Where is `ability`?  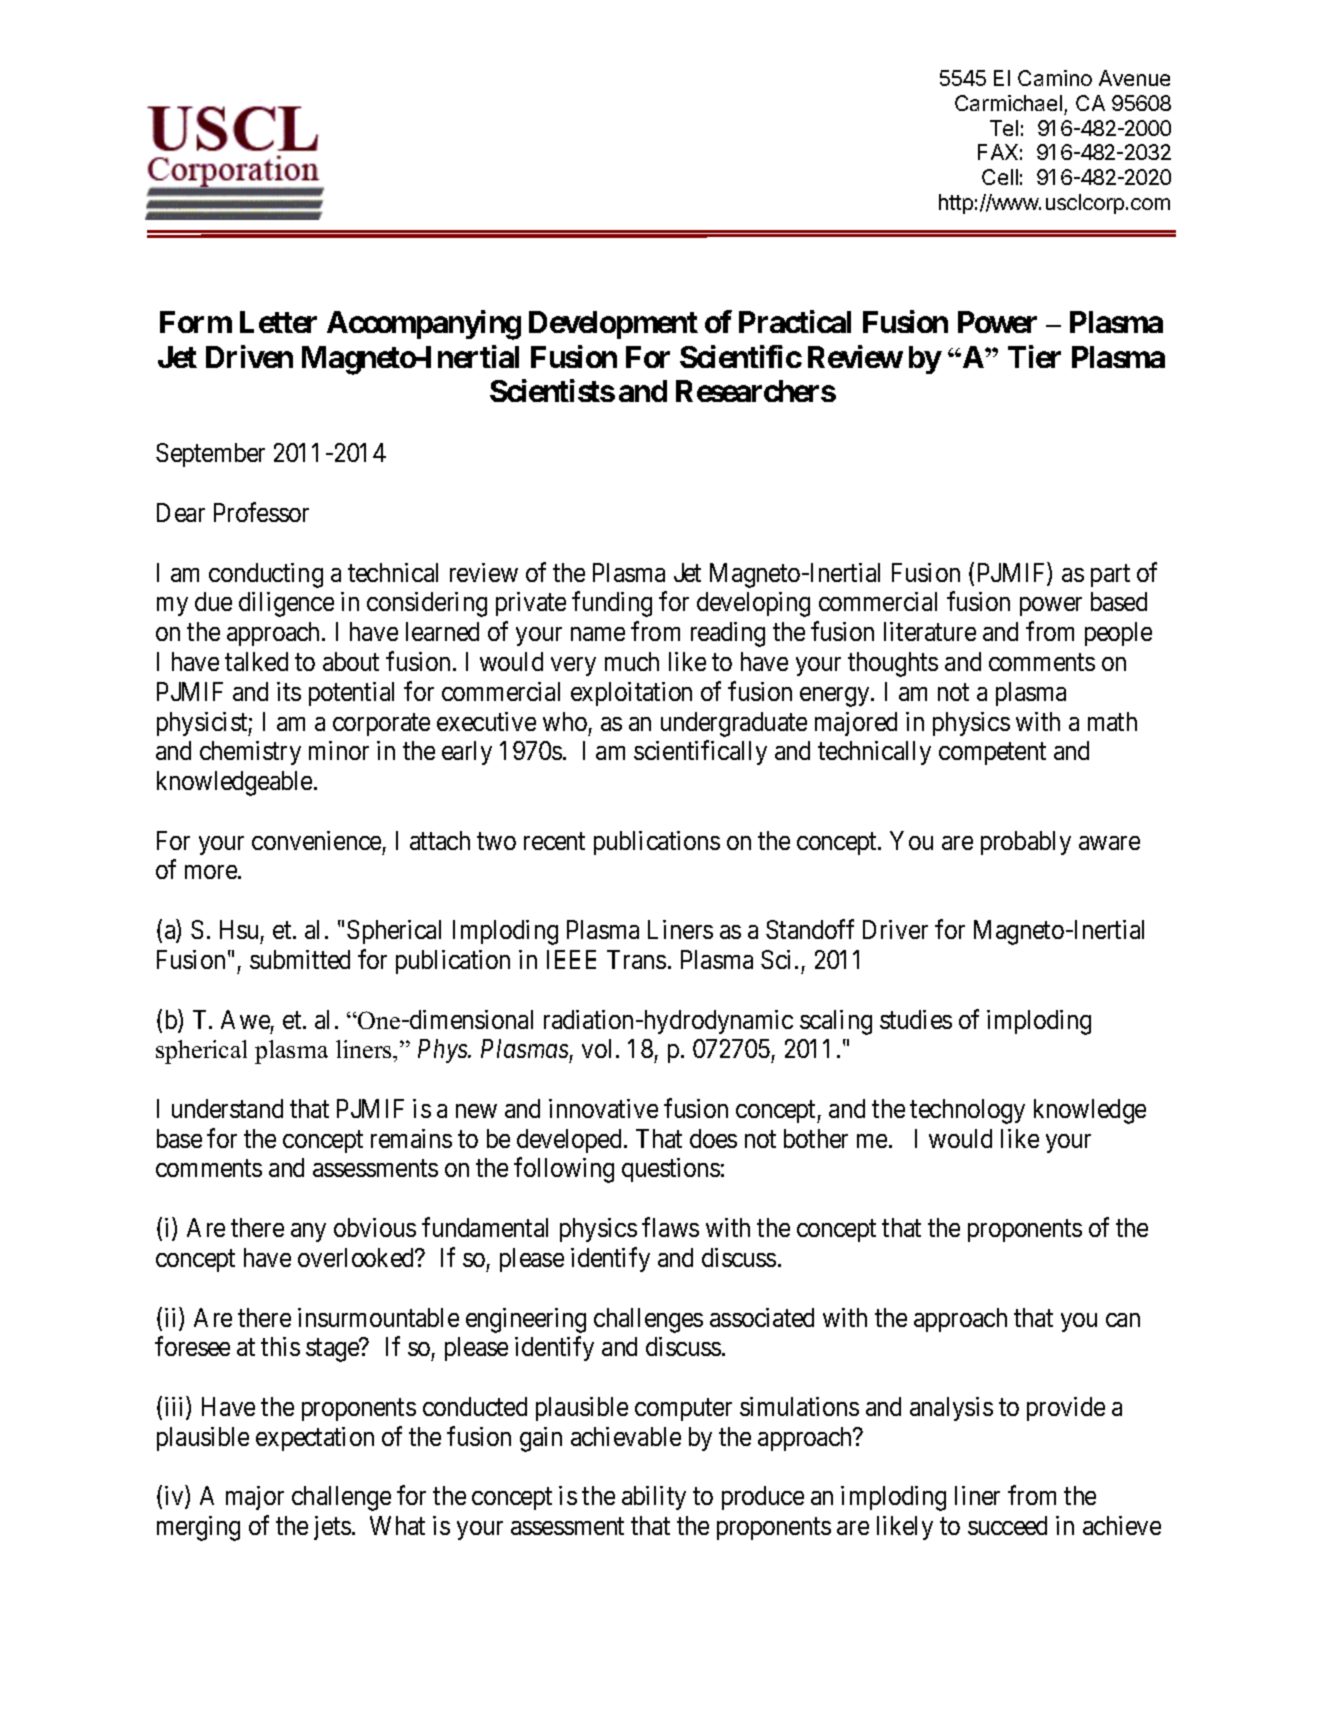
ability is located at coordinates (654, 1498).
